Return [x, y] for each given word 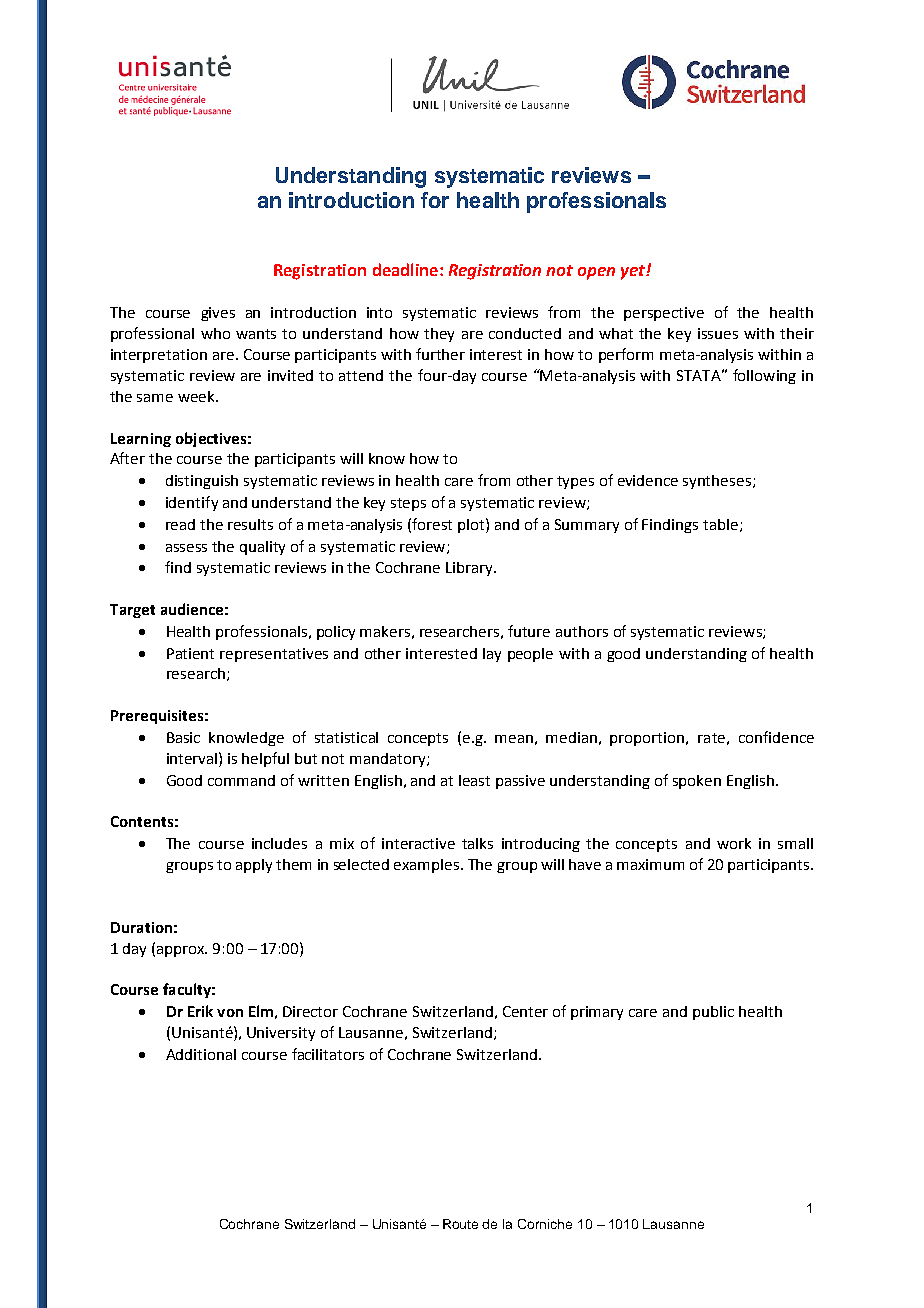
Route [460, 1224]
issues [718, 333]
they [439, 335]
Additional [201, 1054]
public [713, 1013]
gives [218, 314]
